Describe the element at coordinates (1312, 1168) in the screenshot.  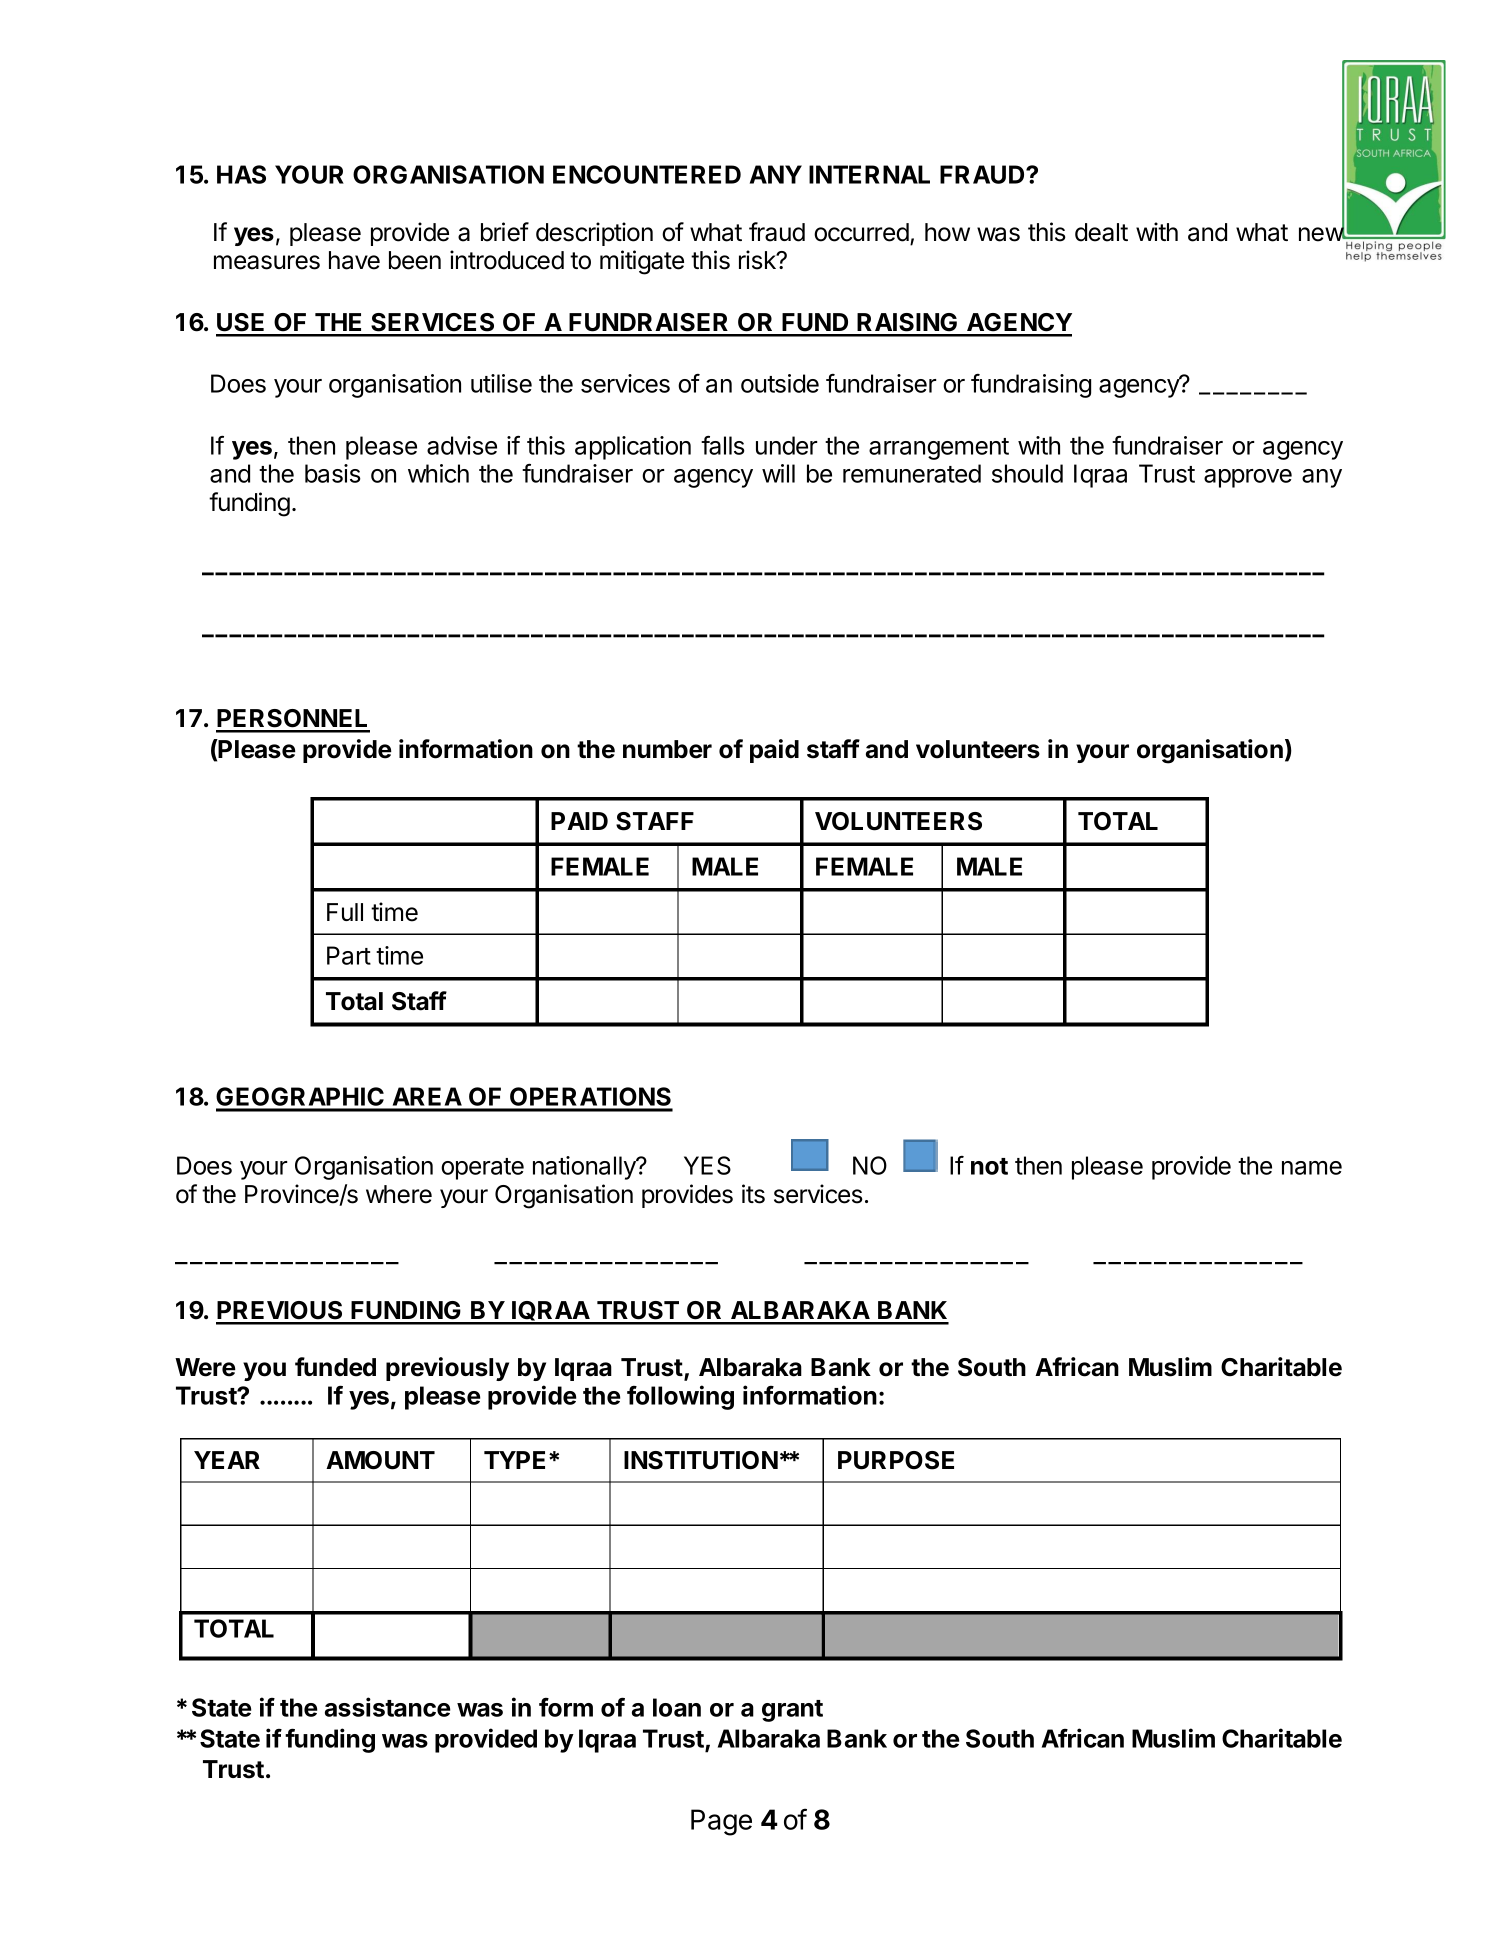
I see `name` at that location.
